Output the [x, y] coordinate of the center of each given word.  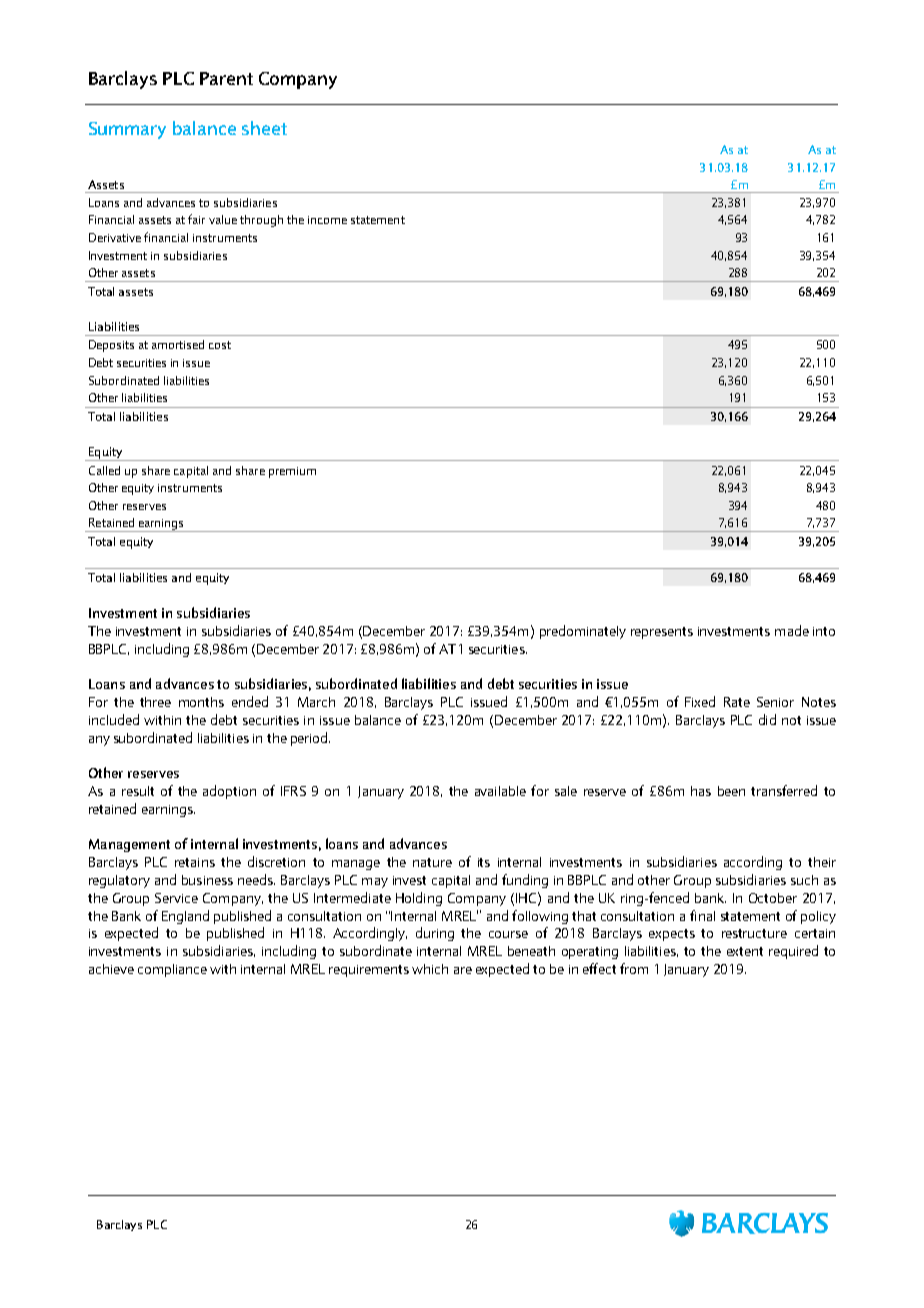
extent [745, 951]
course [508, 934]
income [327, 220]
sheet [264, 128]
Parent [226, 78]
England [185, 917]
